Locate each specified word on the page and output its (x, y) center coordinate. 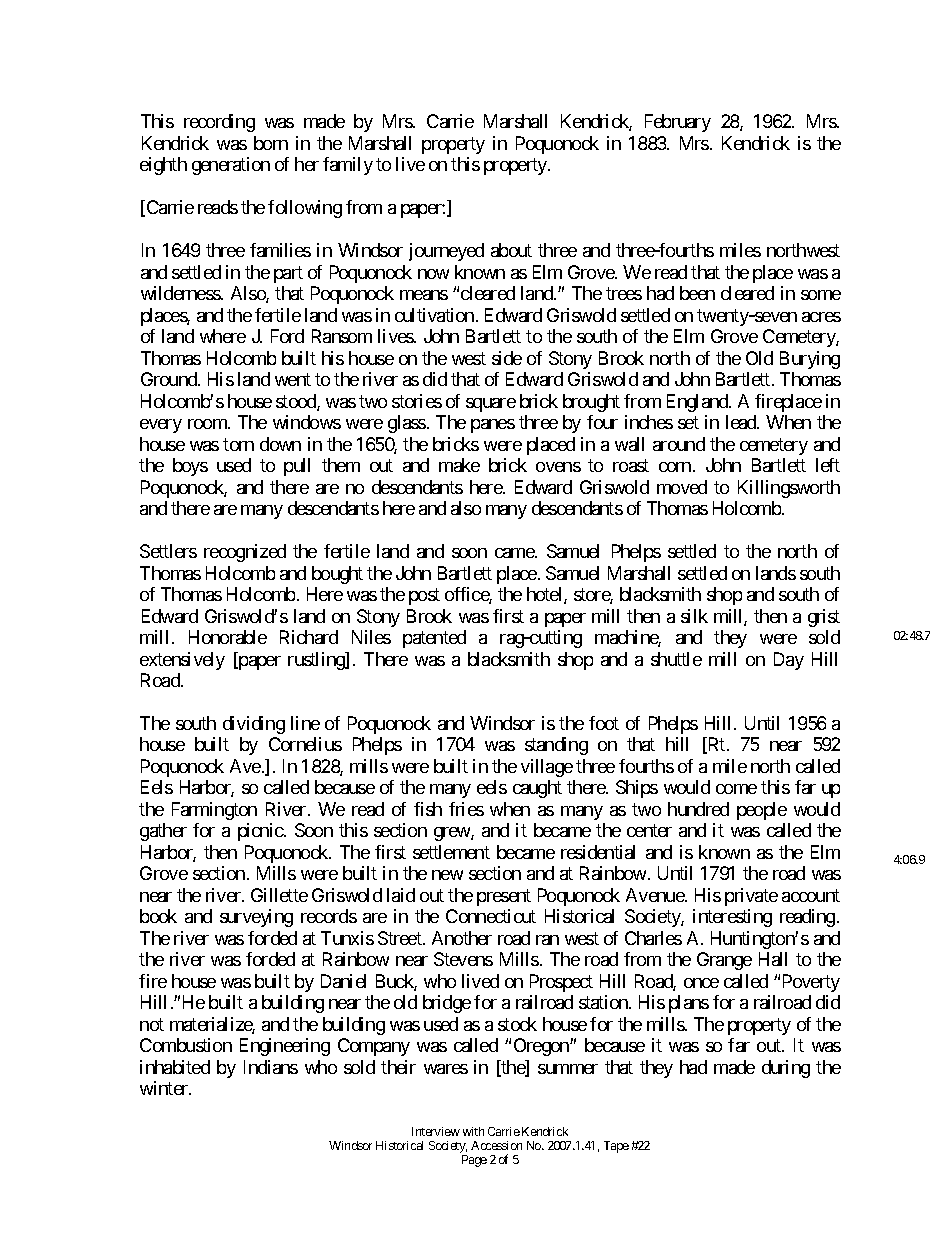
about (511, 250)
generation (231, 166)
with (473, 1131)
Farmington (214, 811)
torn (238, 444)
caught (537, 789)
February (678, 123)
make (459, 465)
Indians (271, 1067)
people (762, 811)
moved (682, 487)
